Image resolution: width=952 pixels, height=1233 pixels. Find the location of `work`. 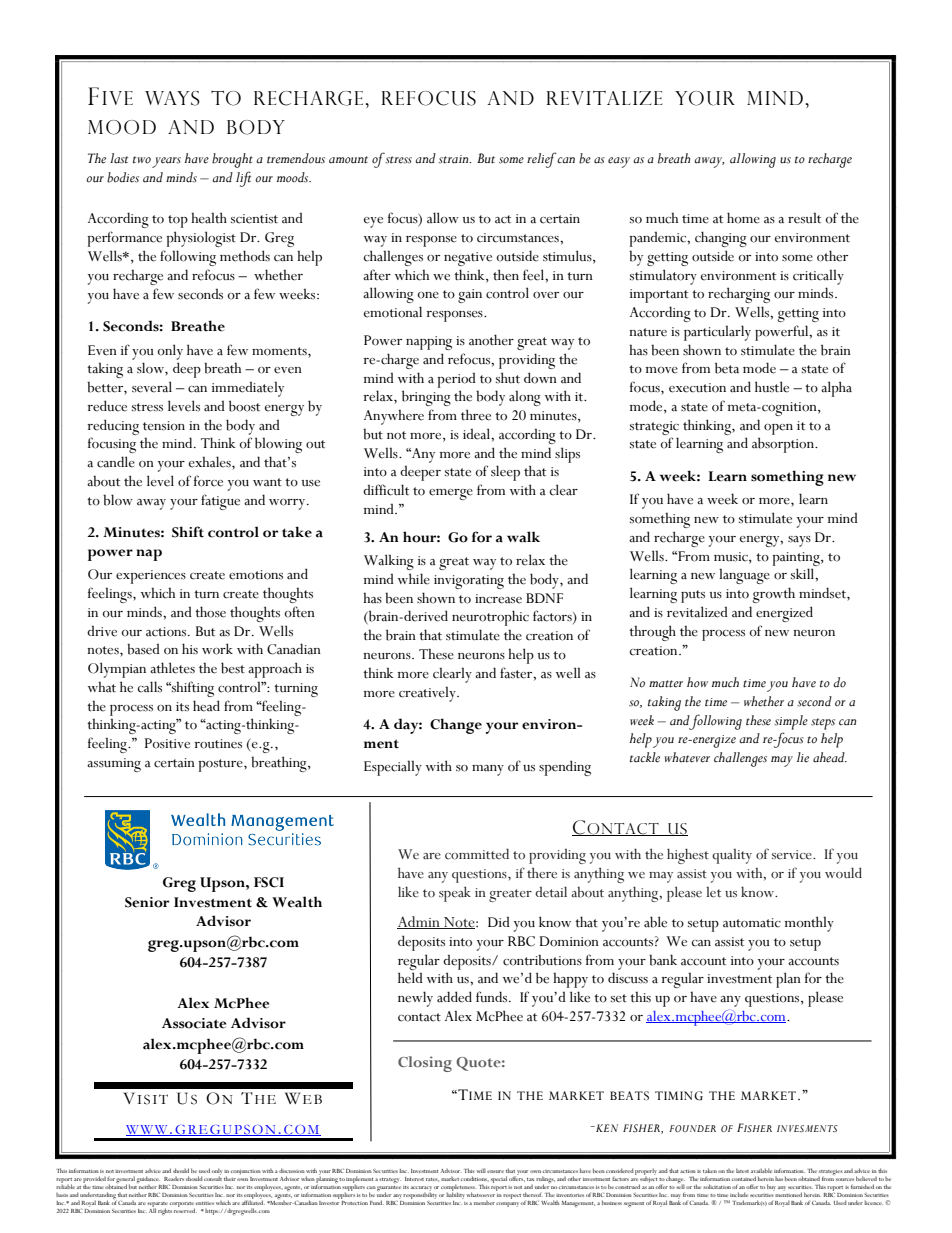

work is located at coordinates (217, 649).
